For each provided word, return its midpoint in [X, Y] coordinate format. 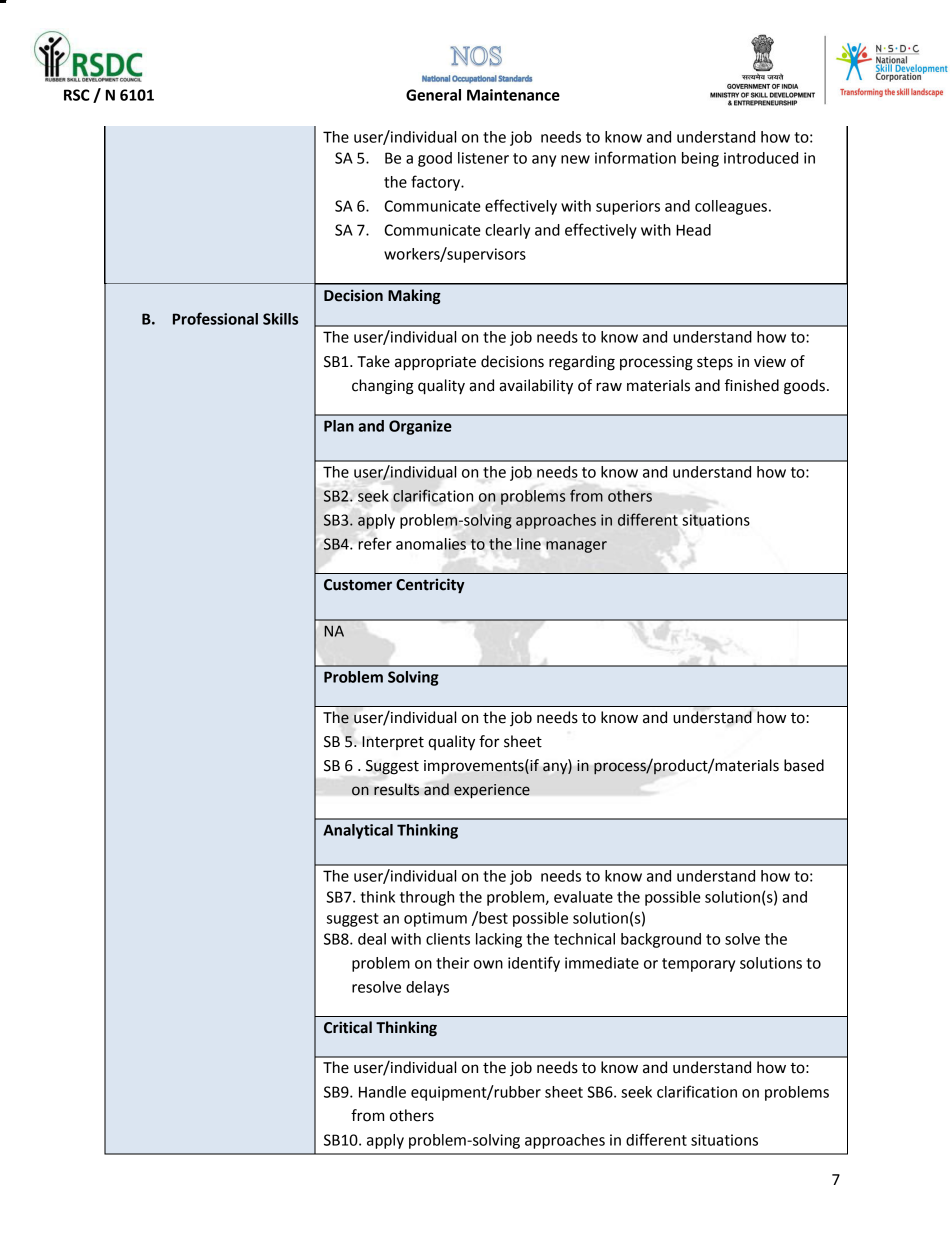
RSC [76, 95]
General [433, 95]
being [700, 159]
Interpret [393, 743]
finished [752, 385]
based [804, 765]
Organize [420, 427]
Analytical [358, 831]
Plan [339, 426]
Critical [348, 1027]
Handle [382, 1092]
